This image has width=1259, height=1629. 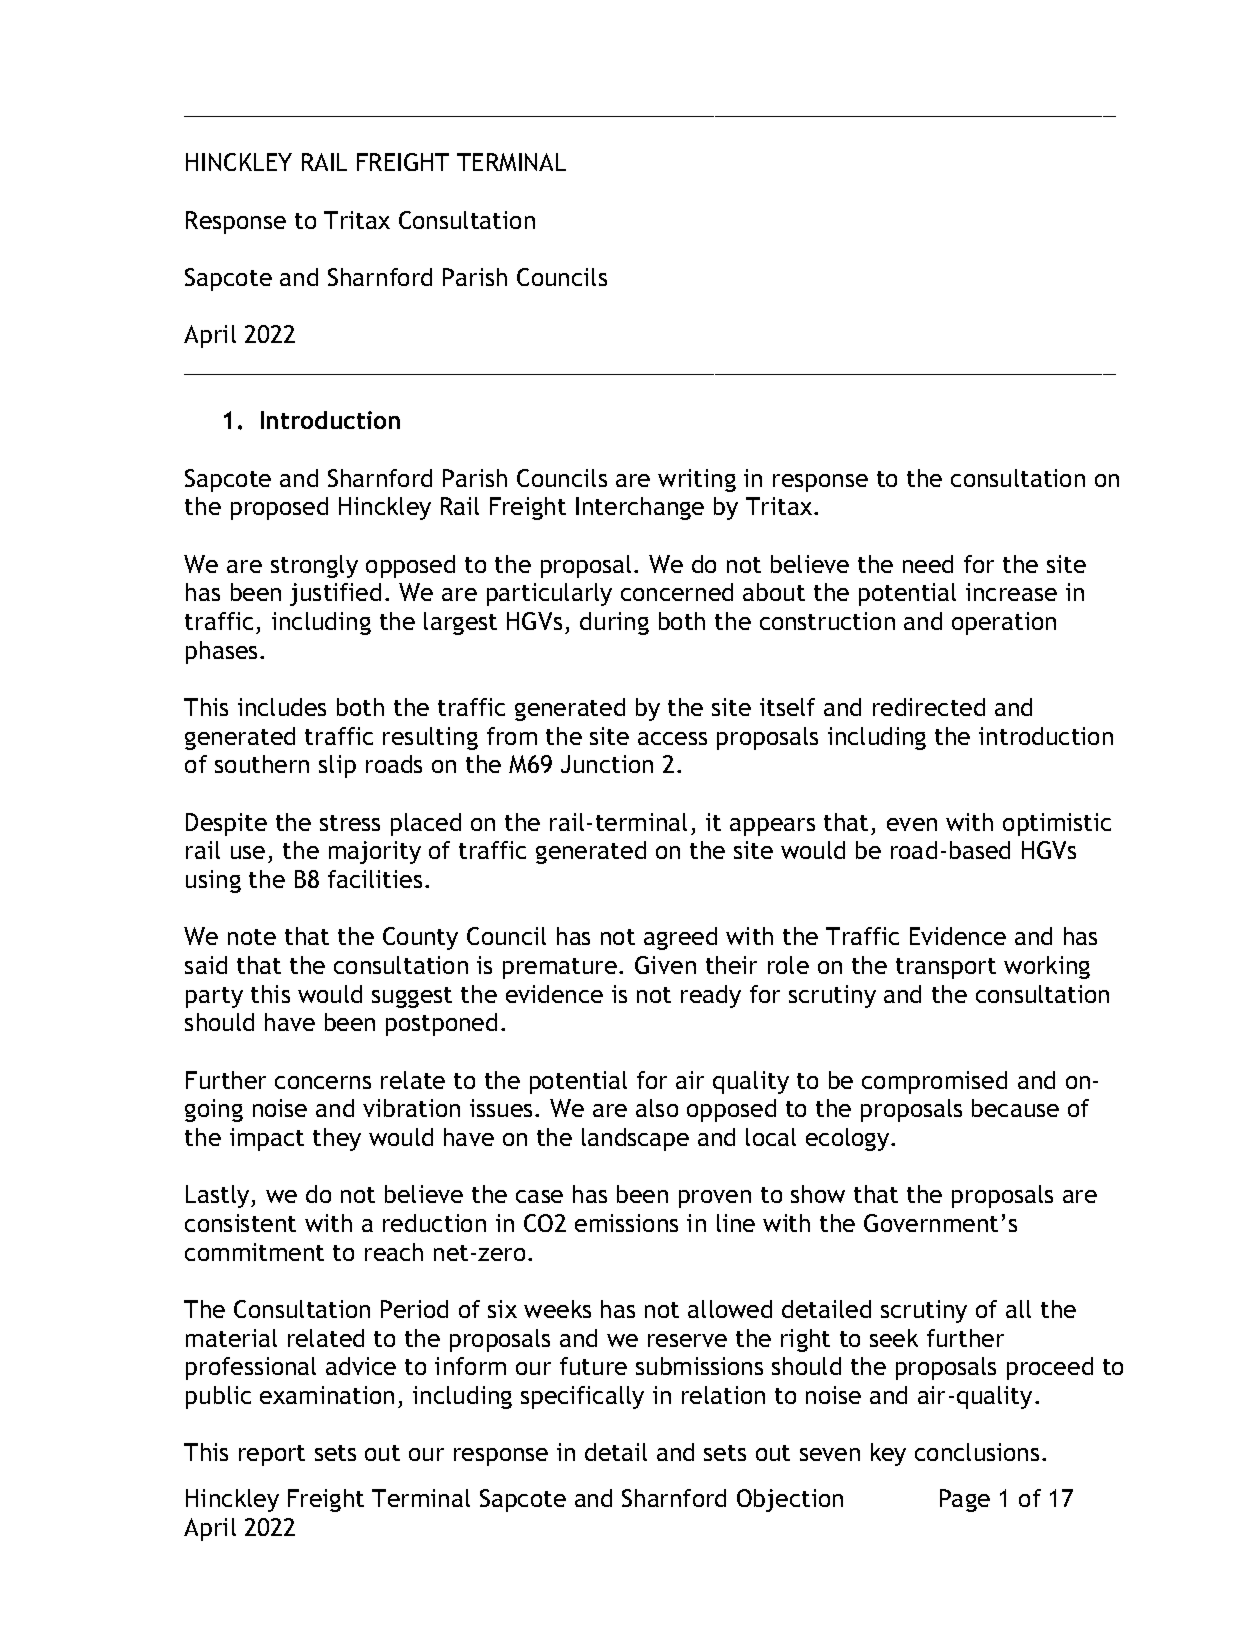 I want to click on stress, so click(x=350, y=823).
